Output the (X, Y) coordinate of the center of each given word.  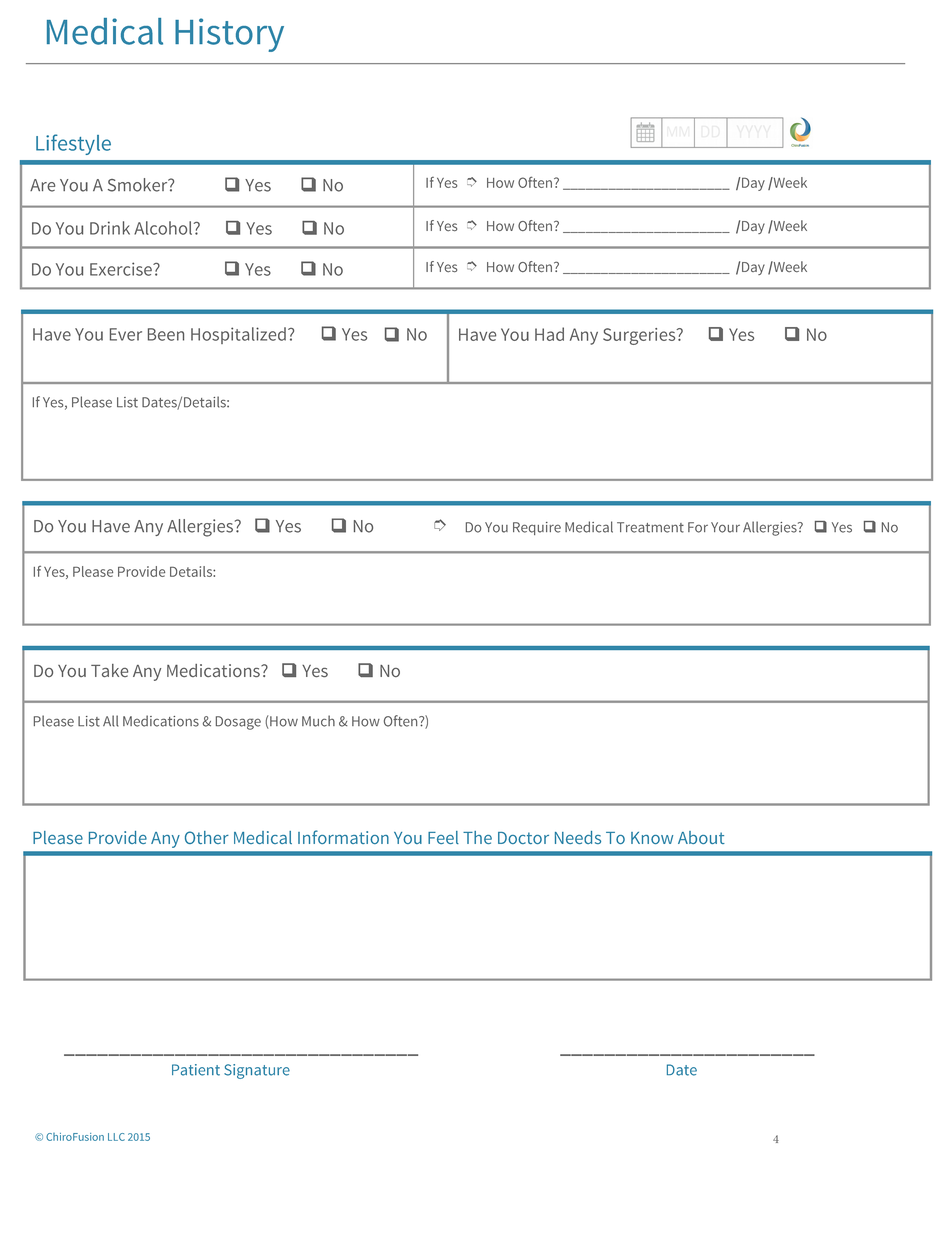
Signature (257, 1071)
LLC (116, 1137)
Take (109, 670)
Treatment (650, 527)
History (229, 35)
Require (537, 528)
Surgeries (640, 336)
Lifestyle (73, 144)
